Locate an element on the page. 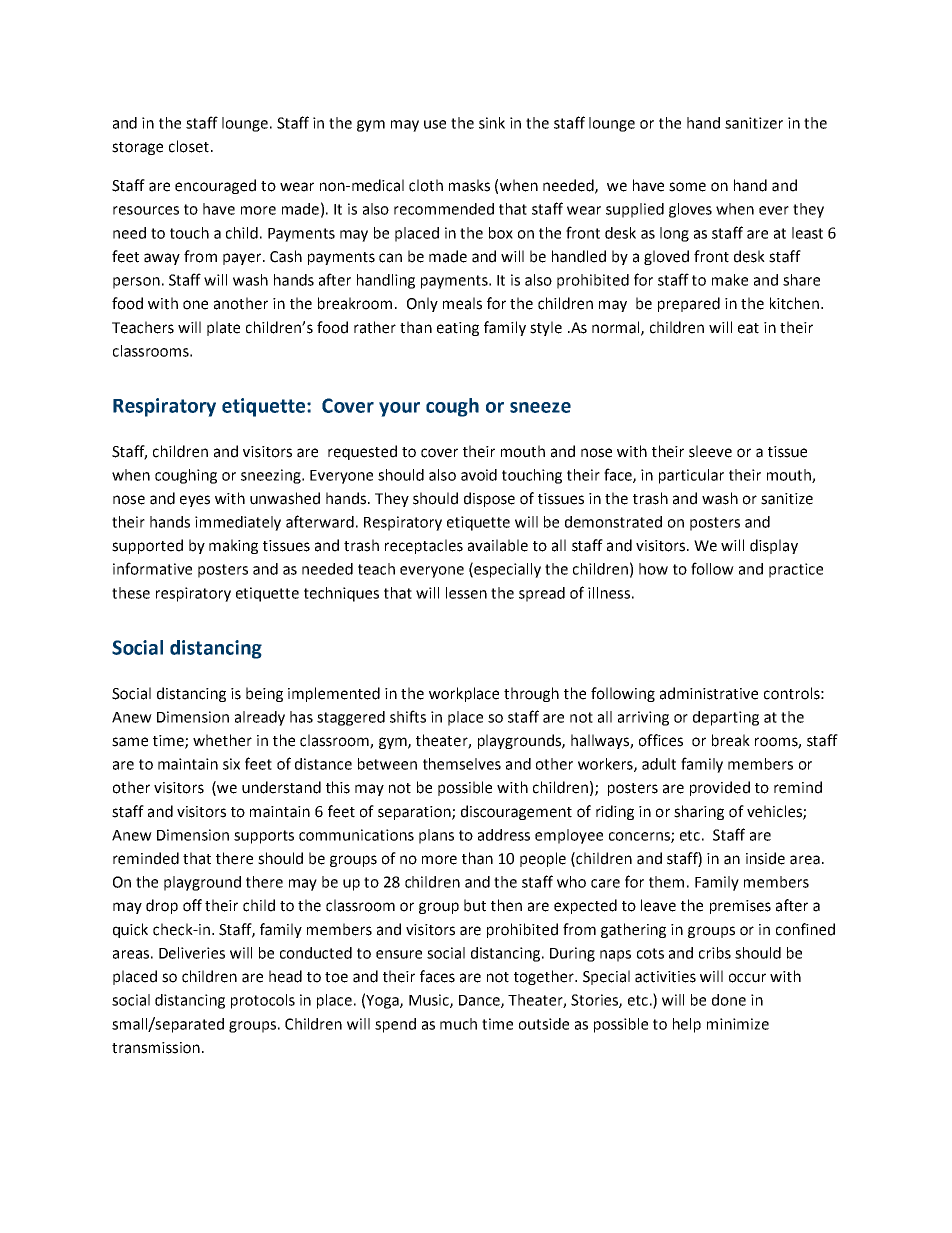 Image resolution: width=952 pixels, height=1233 pixels. shifts is located at coordinates (408, 716).
